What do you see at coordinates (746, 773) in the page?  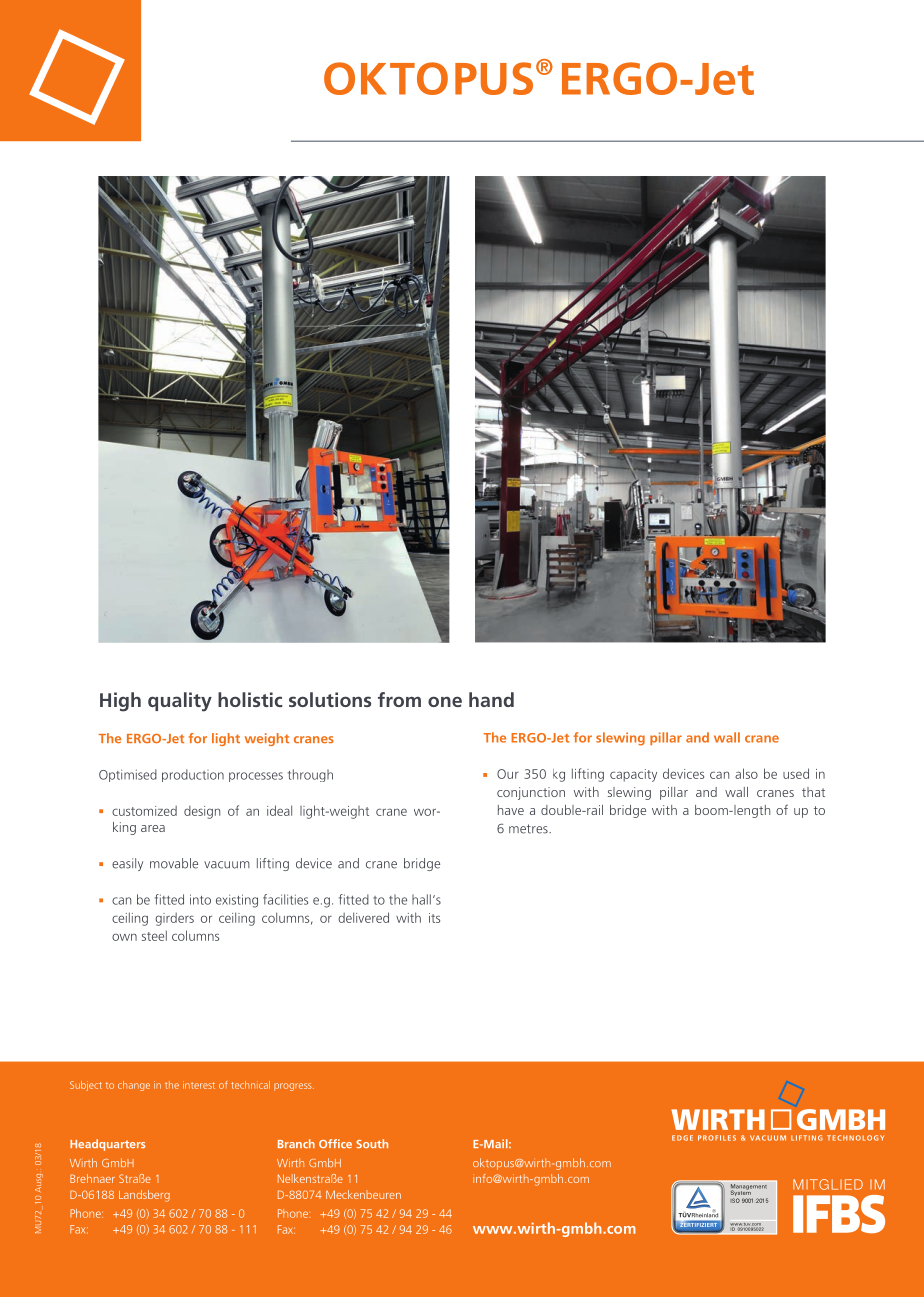 I see `also` at bounding box center [746, 773].
